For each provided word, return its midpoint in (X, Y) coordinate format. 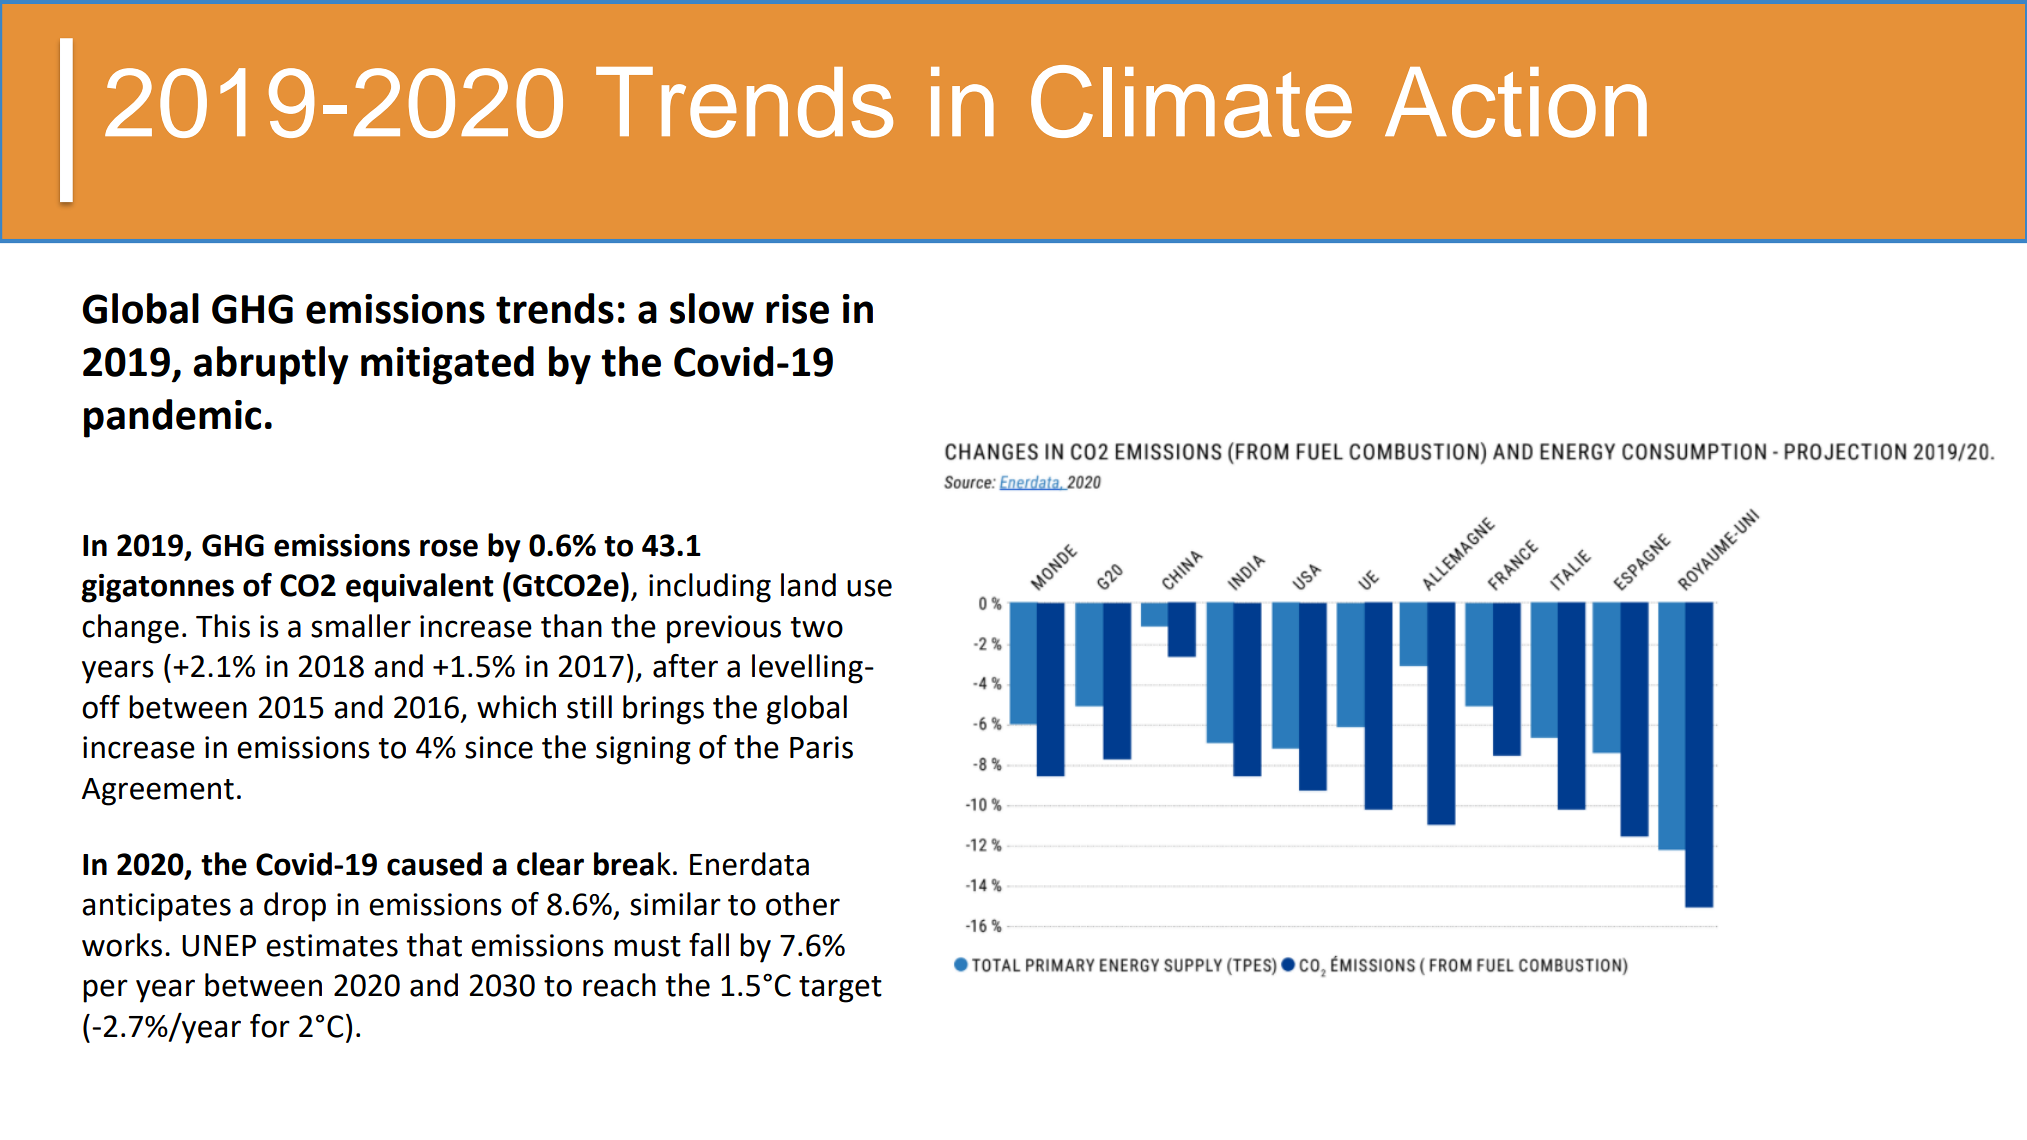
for (270, 1026)
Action (1516, 102)
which (516, 707)
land (808, 585)
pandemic (172, 418)
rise (797, 309)
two (816, 627)
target (840, 989)
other (803, 904)
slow (712, 308)
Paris (821, 747)
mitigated (447, 365)
